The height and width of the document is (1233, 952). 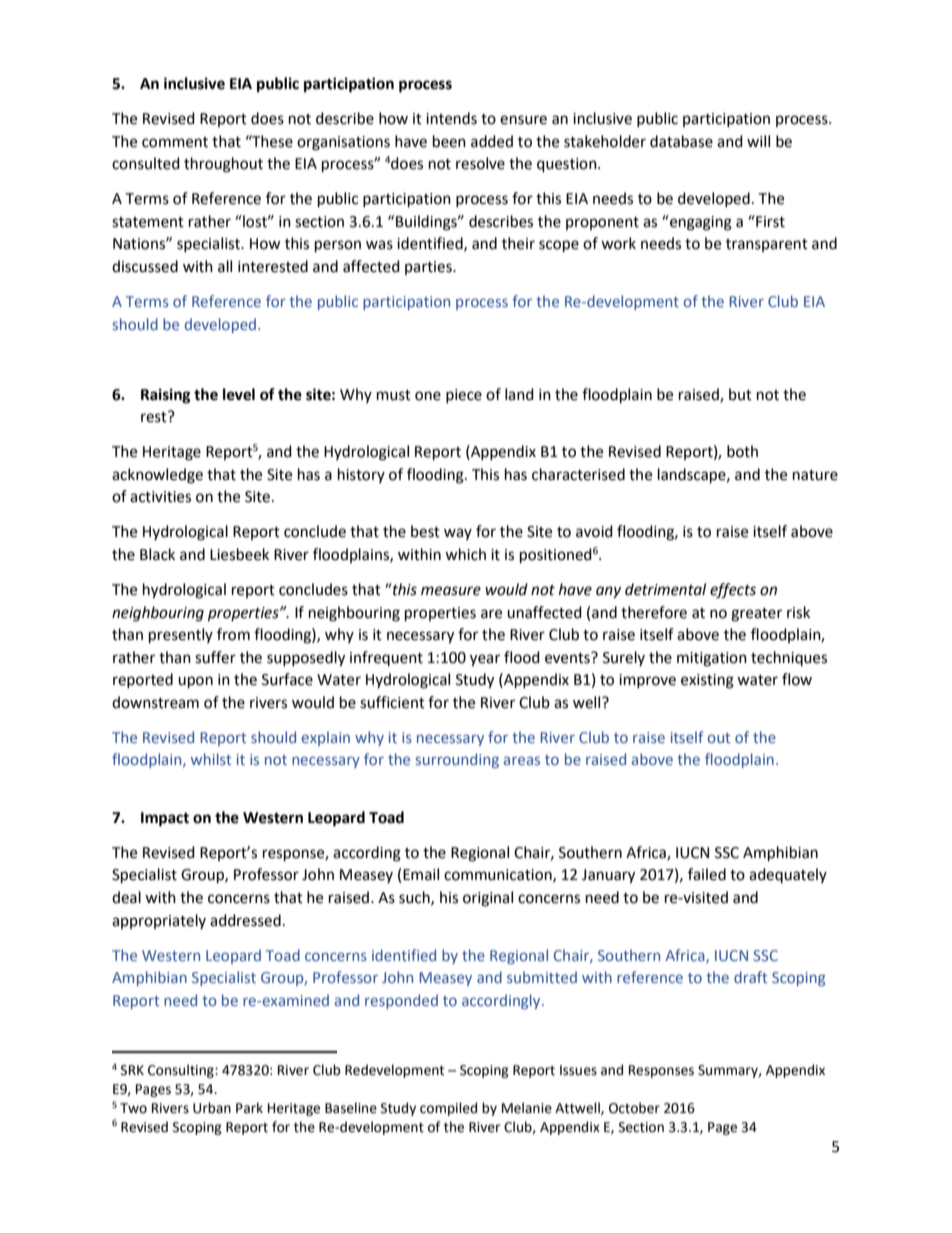 What do you see at coordinates (239, 394) in the document?
I see `level` at bounding box center [239, 394].
